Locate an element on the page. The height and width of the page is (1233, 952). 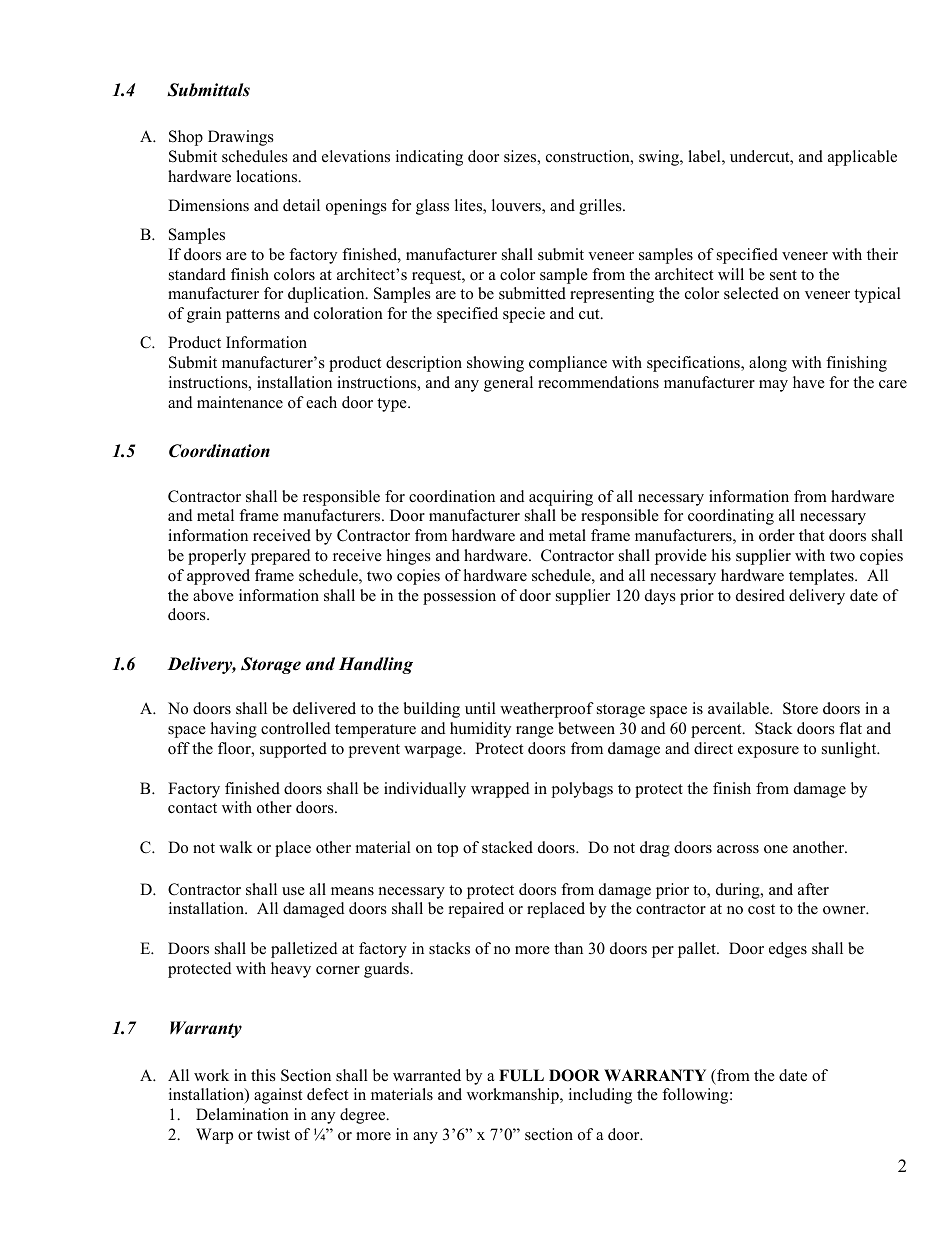
including is located at coordinates (600, 1096).
